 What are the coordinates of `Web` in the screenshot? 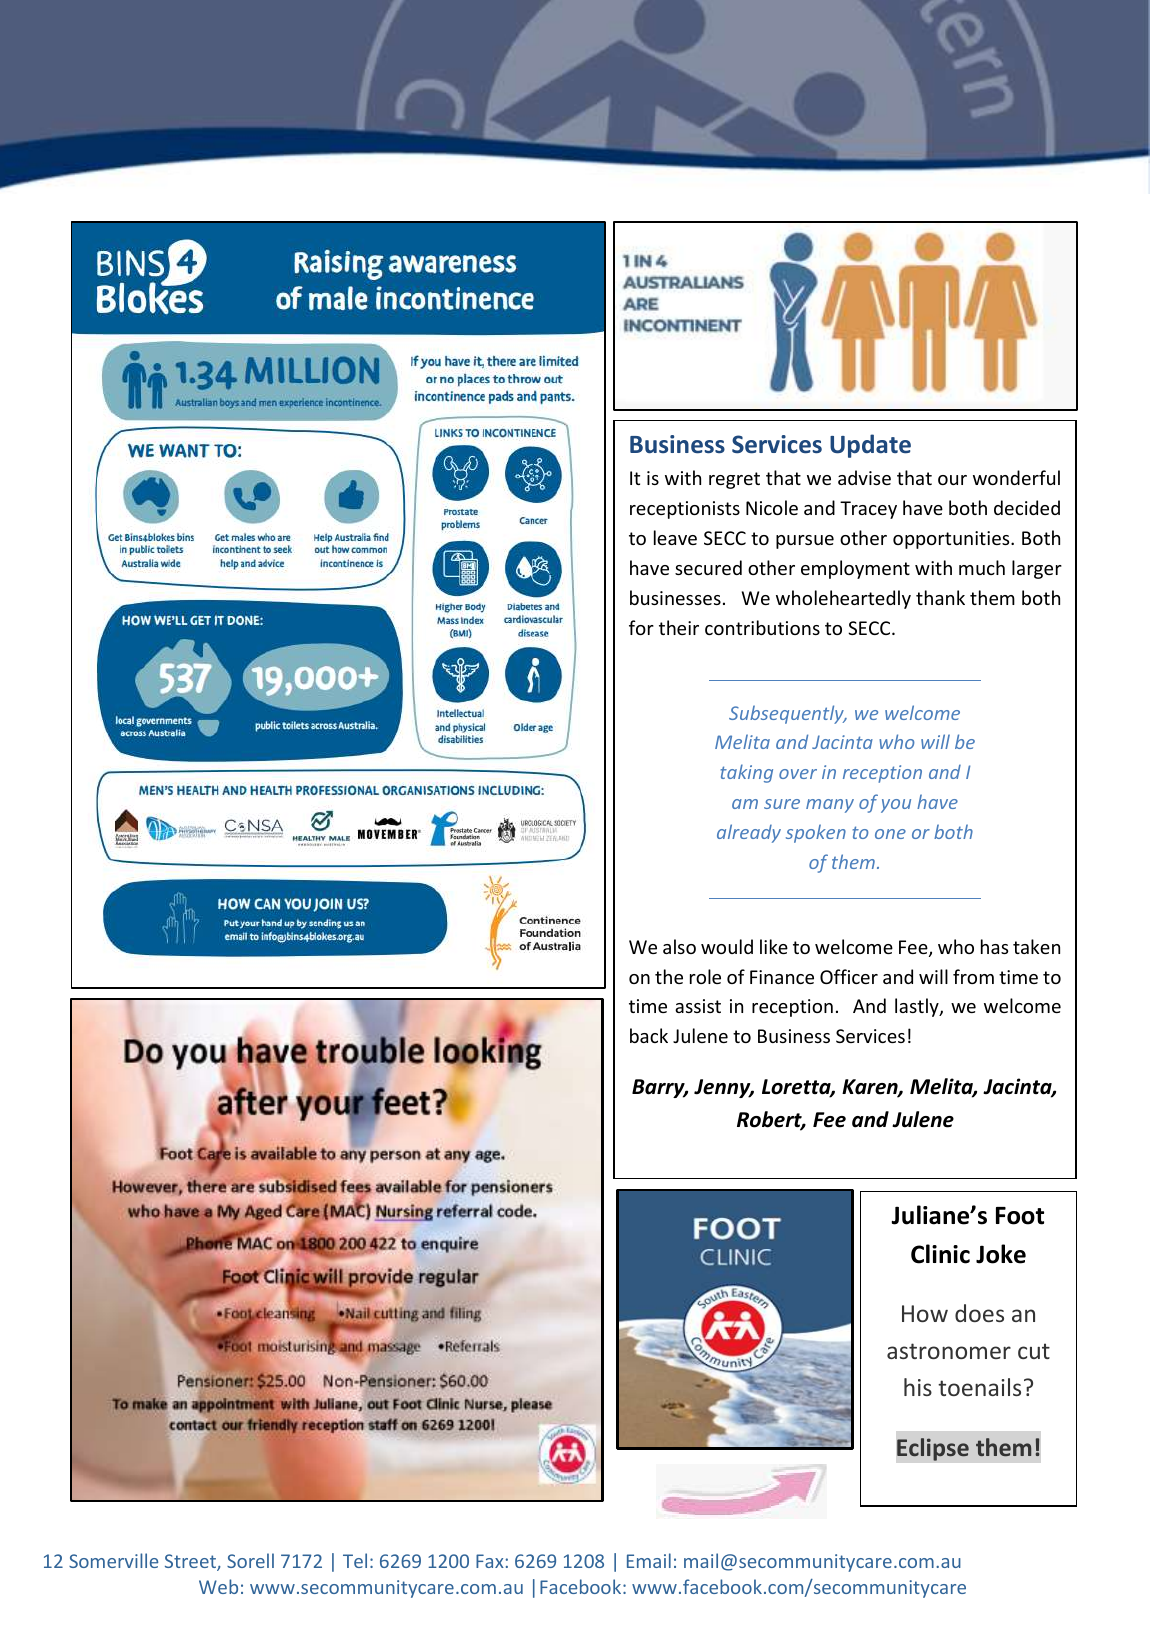 It's located at (218, 1586).
